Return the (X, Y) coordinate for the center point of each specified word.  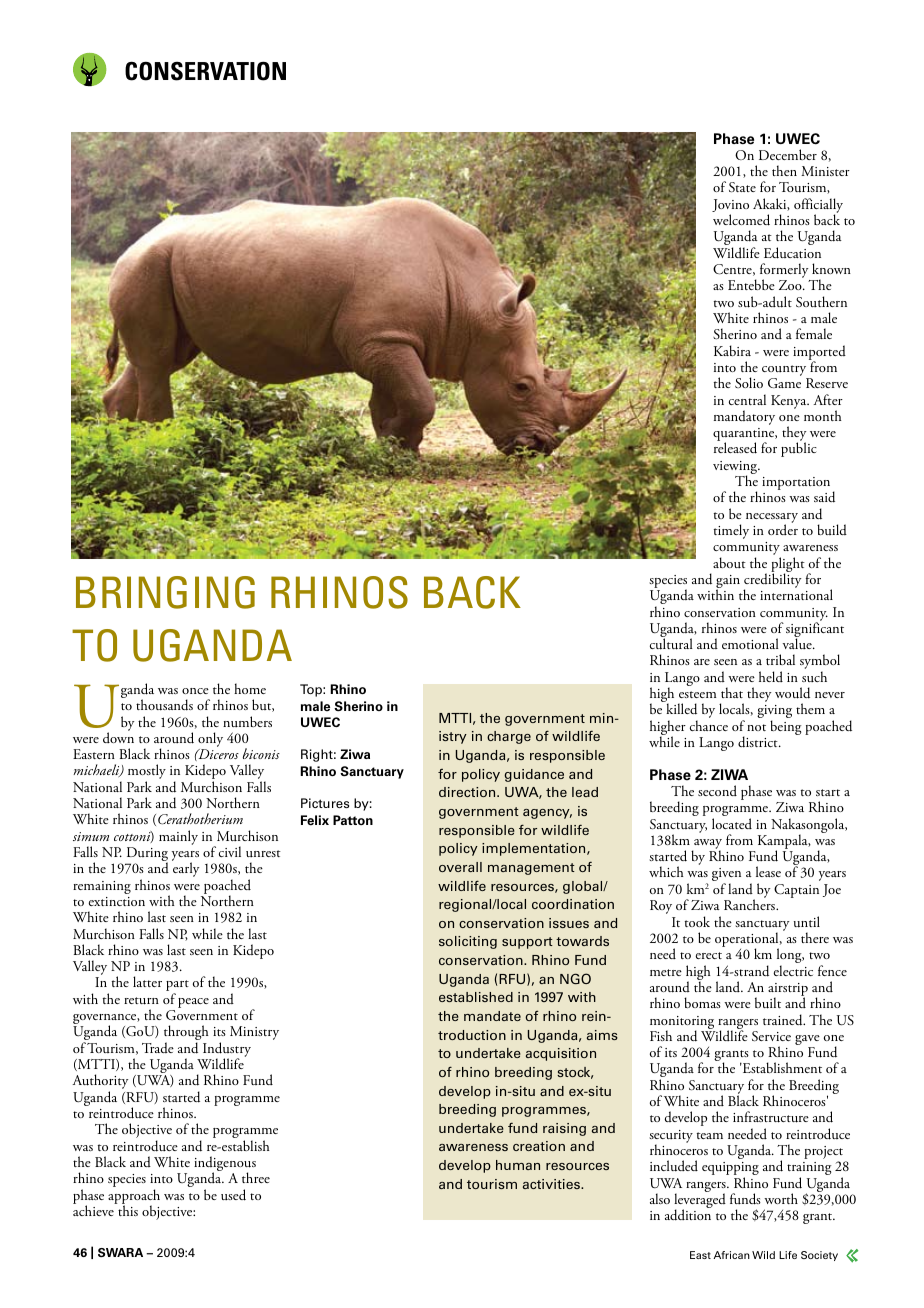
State (742, 187)
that (732, 692)
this (127, 1209)
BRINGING (165, 592)
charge (509, 737)
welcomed (741, 220)
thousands (164, 705)
